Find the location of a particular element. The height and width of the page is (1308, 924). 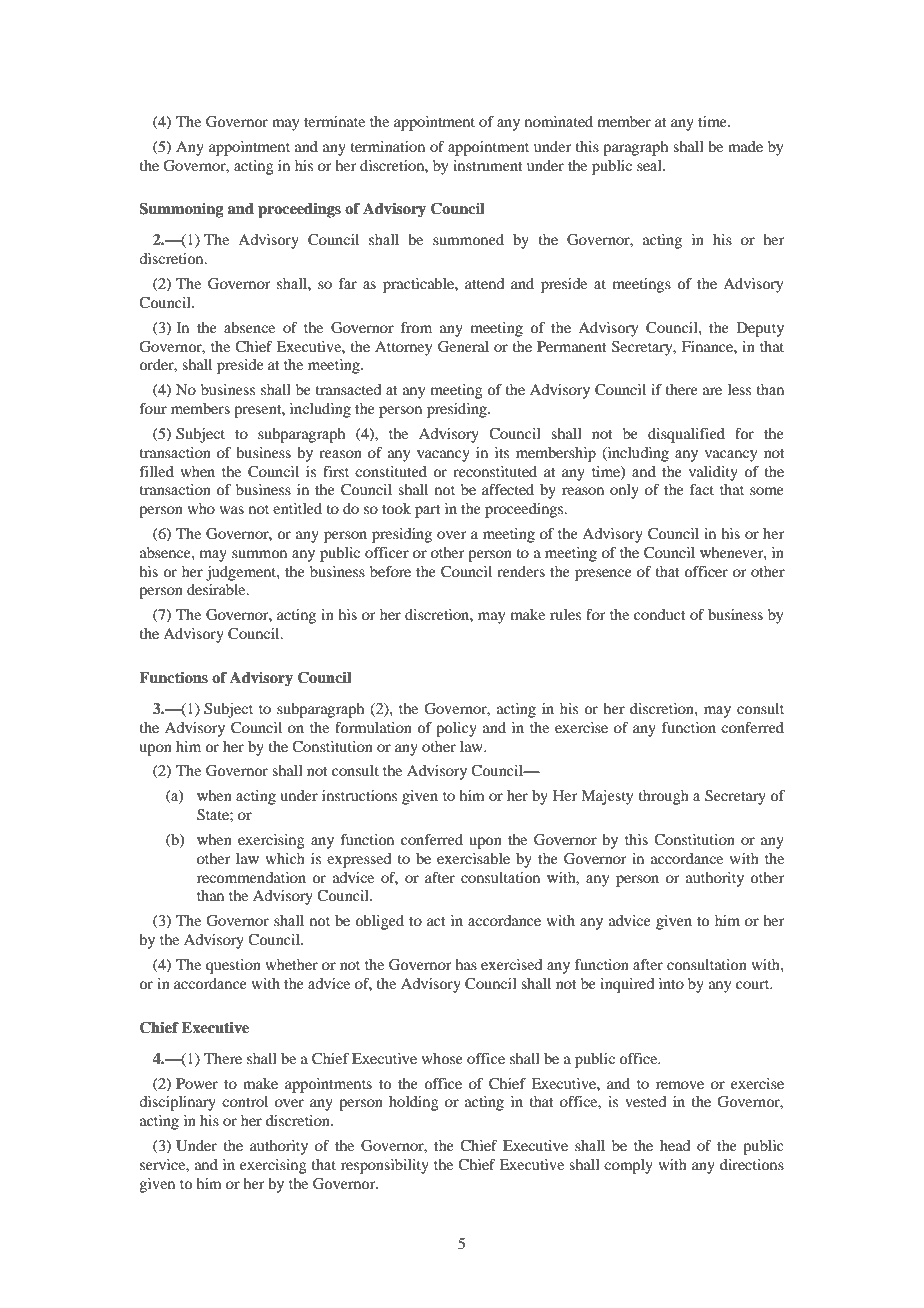

conduct is located at coordinates (660, 614).
